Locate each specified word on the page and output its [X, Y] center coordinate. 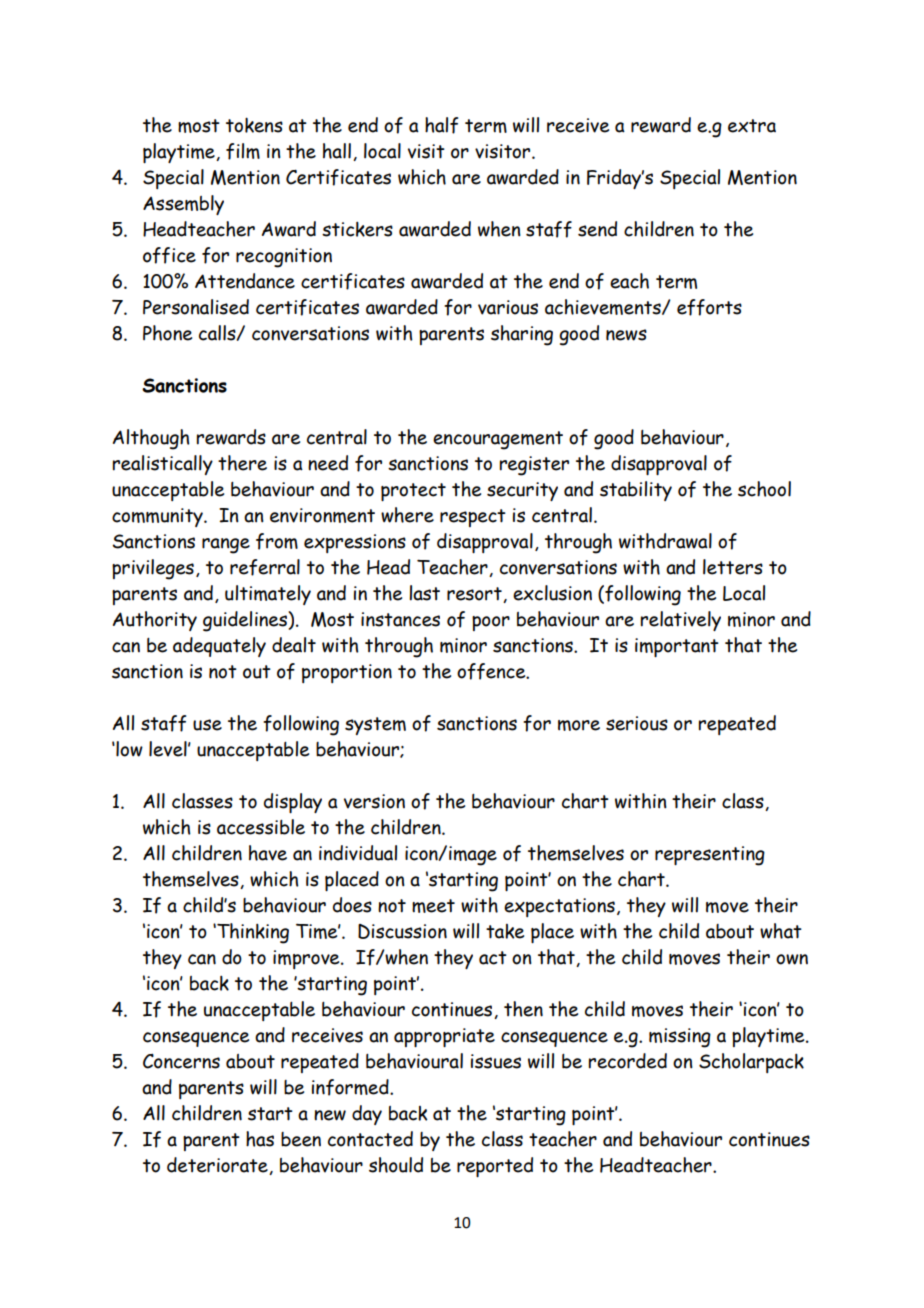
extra [752, 126]
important [677, 647]
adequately [219, 647]
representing [710, 856]
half [441, 125]
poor [491, 623]
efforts [709, 307]
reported [495, 1167]
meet [433, 906]
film [243, 151]
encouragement [498, 440]
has [260, 1139]
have [268, 853]
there [242, 463]
